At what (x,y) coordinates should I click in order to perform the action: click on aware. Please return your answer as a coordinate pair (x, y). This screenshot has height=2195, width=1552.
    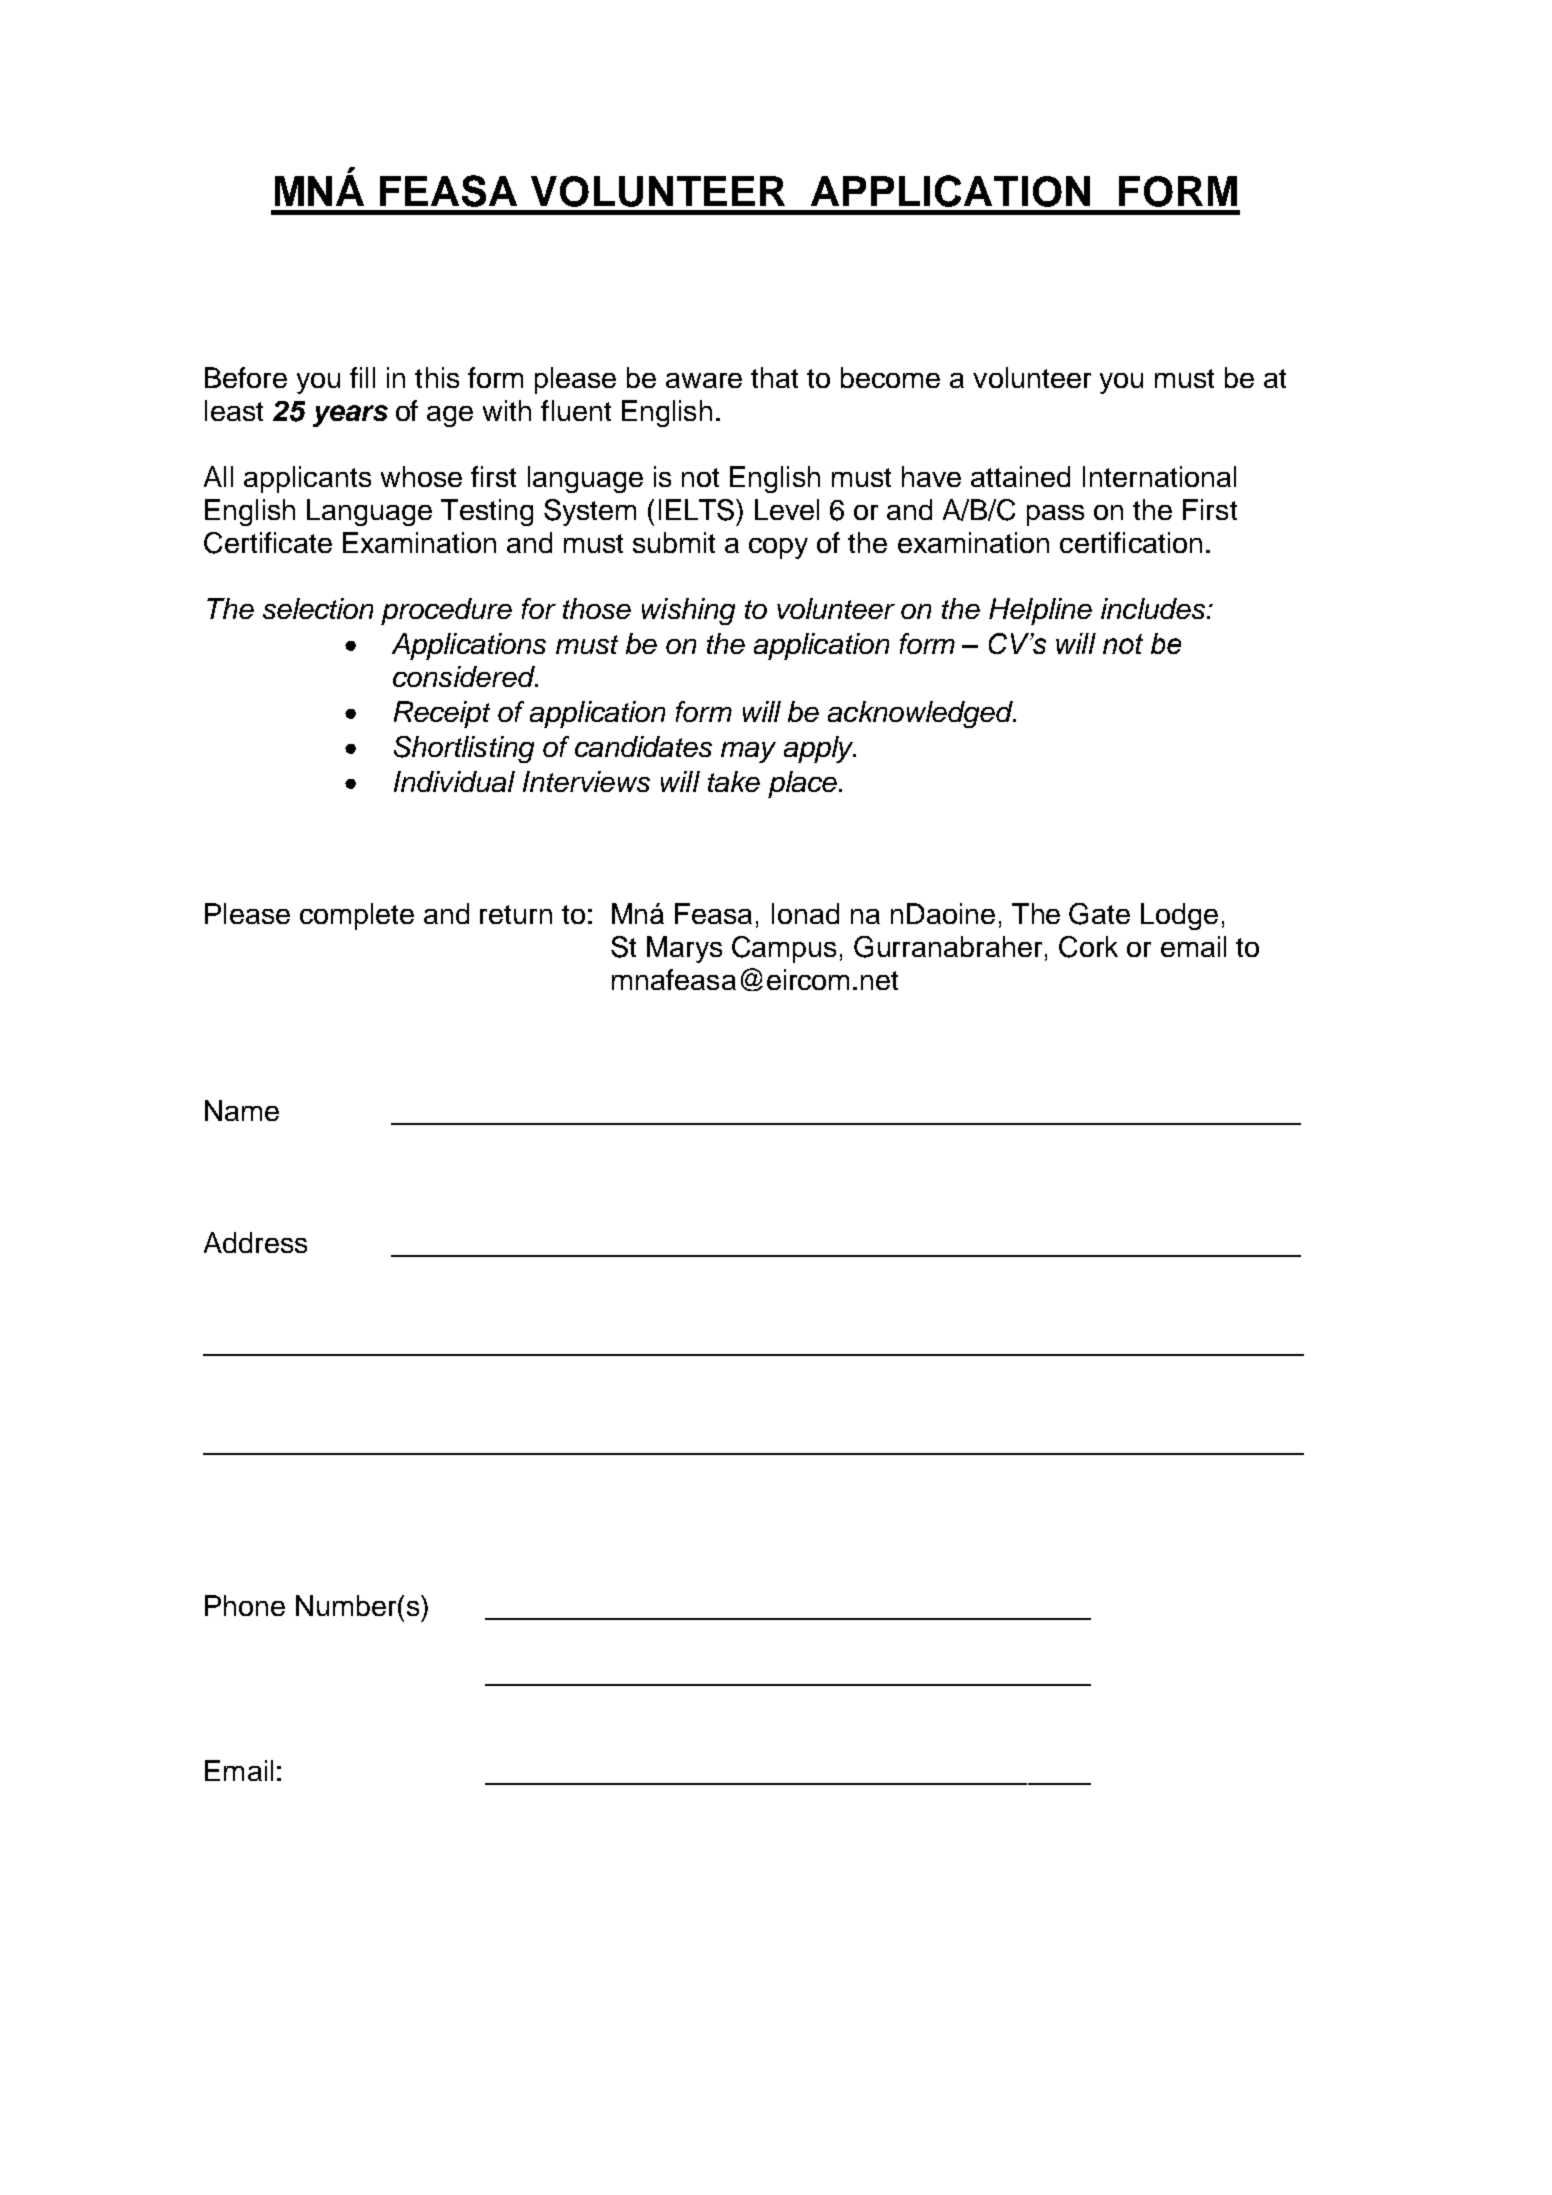
    Looking at the image, I should click on (704, 380).
